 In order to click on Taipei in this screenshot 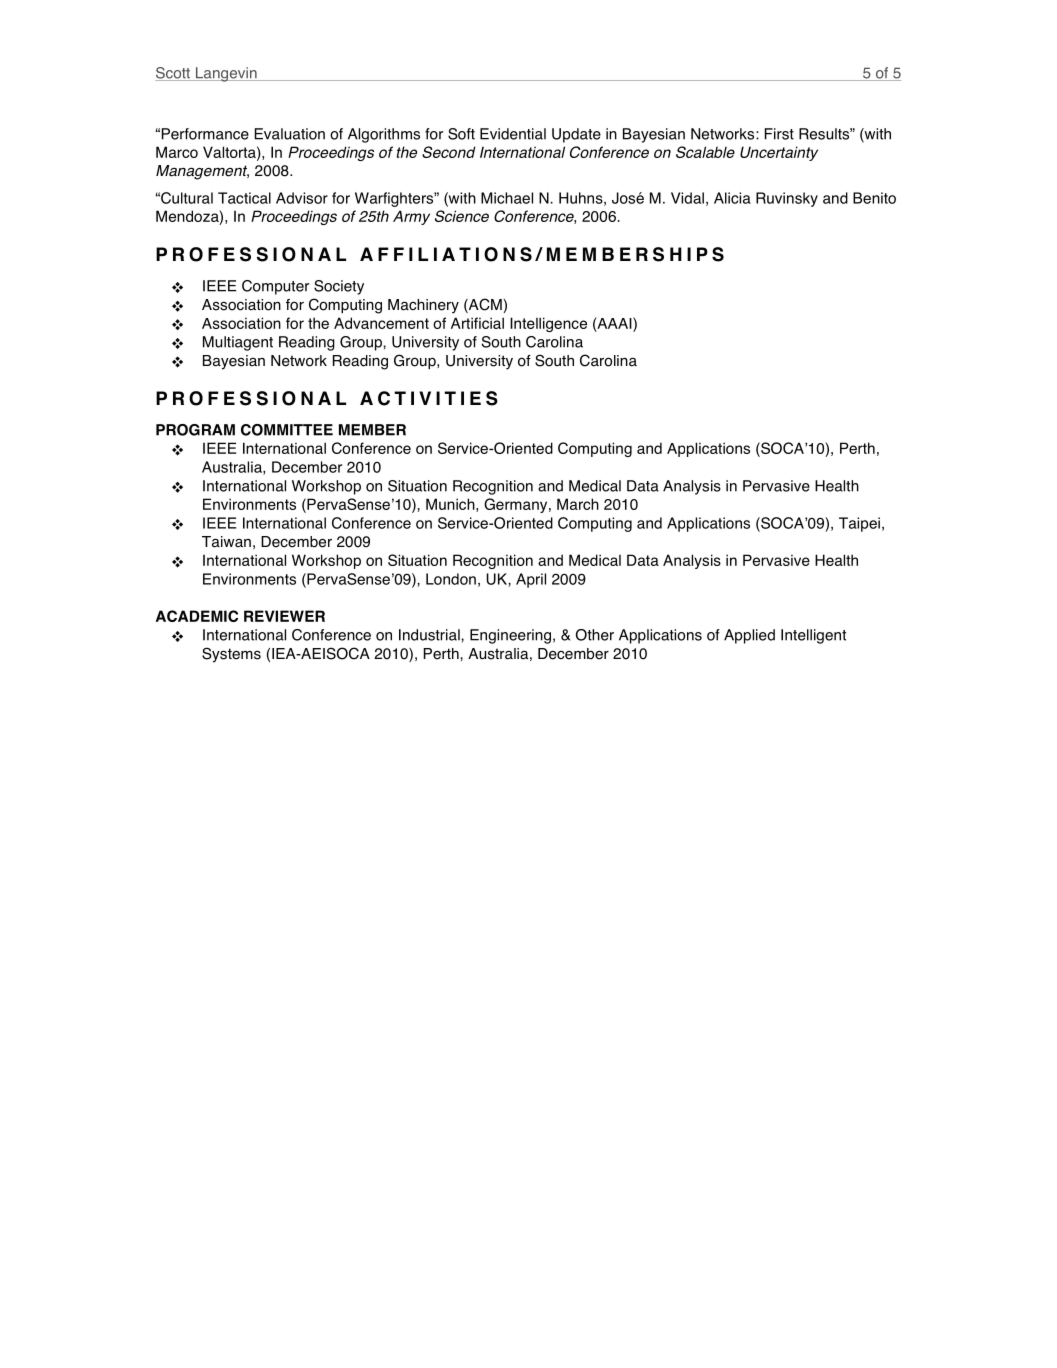, I will do `click(859, 524)`.
